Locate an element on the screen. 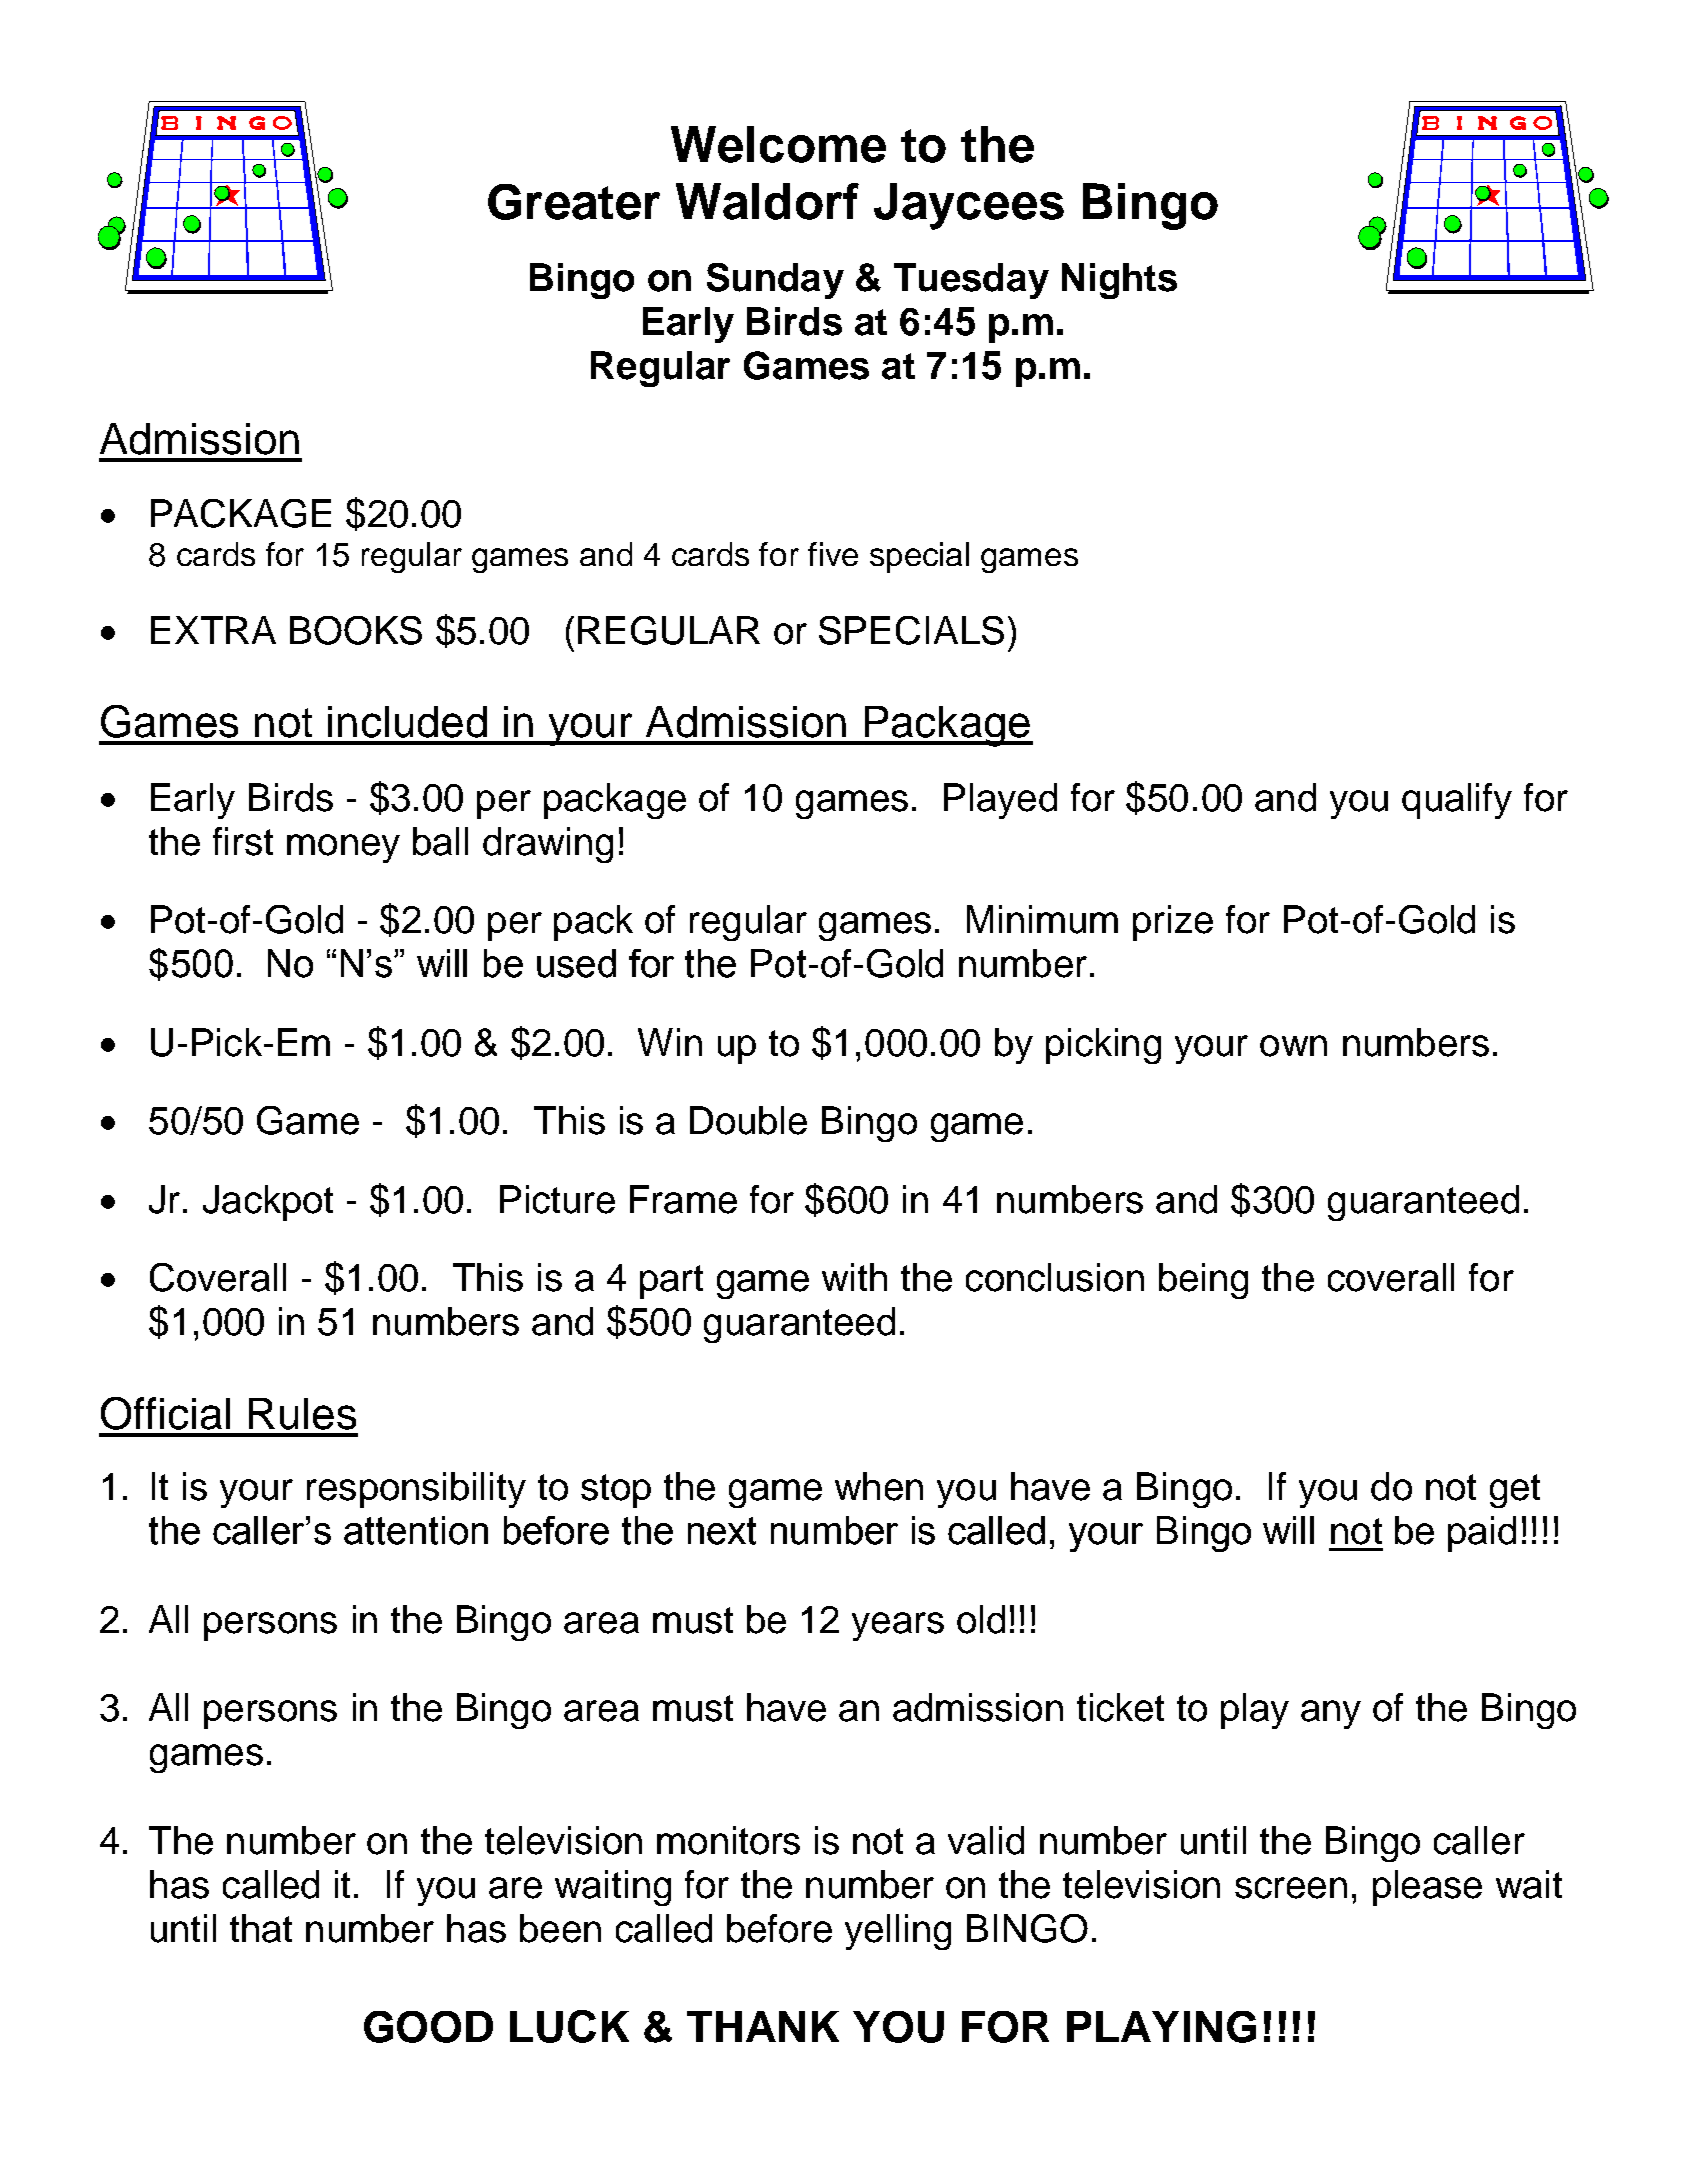 This screenshot has height=2176, width=1681. Greater is located at coordinates (574, 202).
